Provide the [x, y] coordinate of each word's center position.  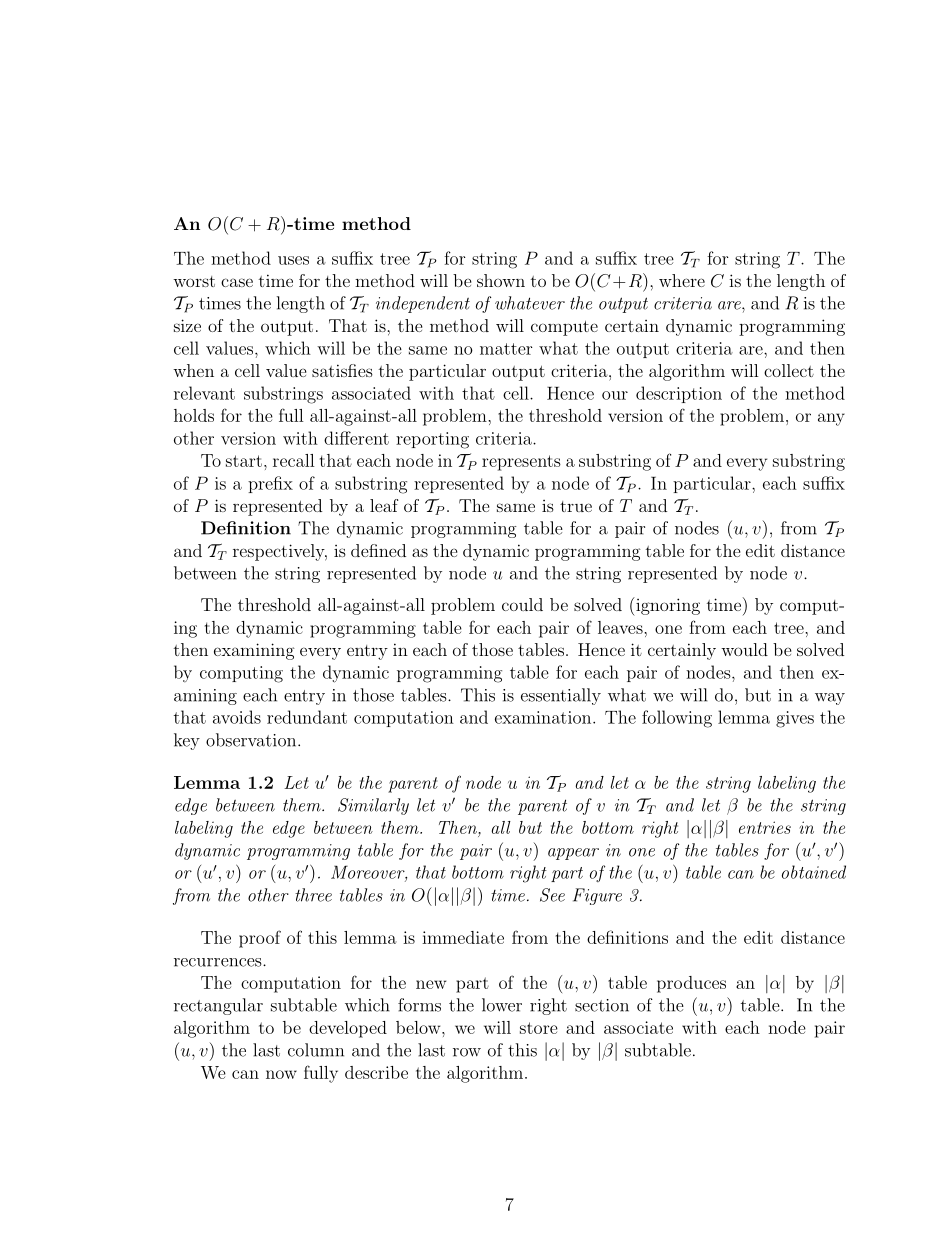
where [682, 280]
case [237, 282]
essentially [561, 696]
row [467, 1052]
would [744, 649]
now [281, 1074]
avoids [237, 717]
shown [501, 280]
